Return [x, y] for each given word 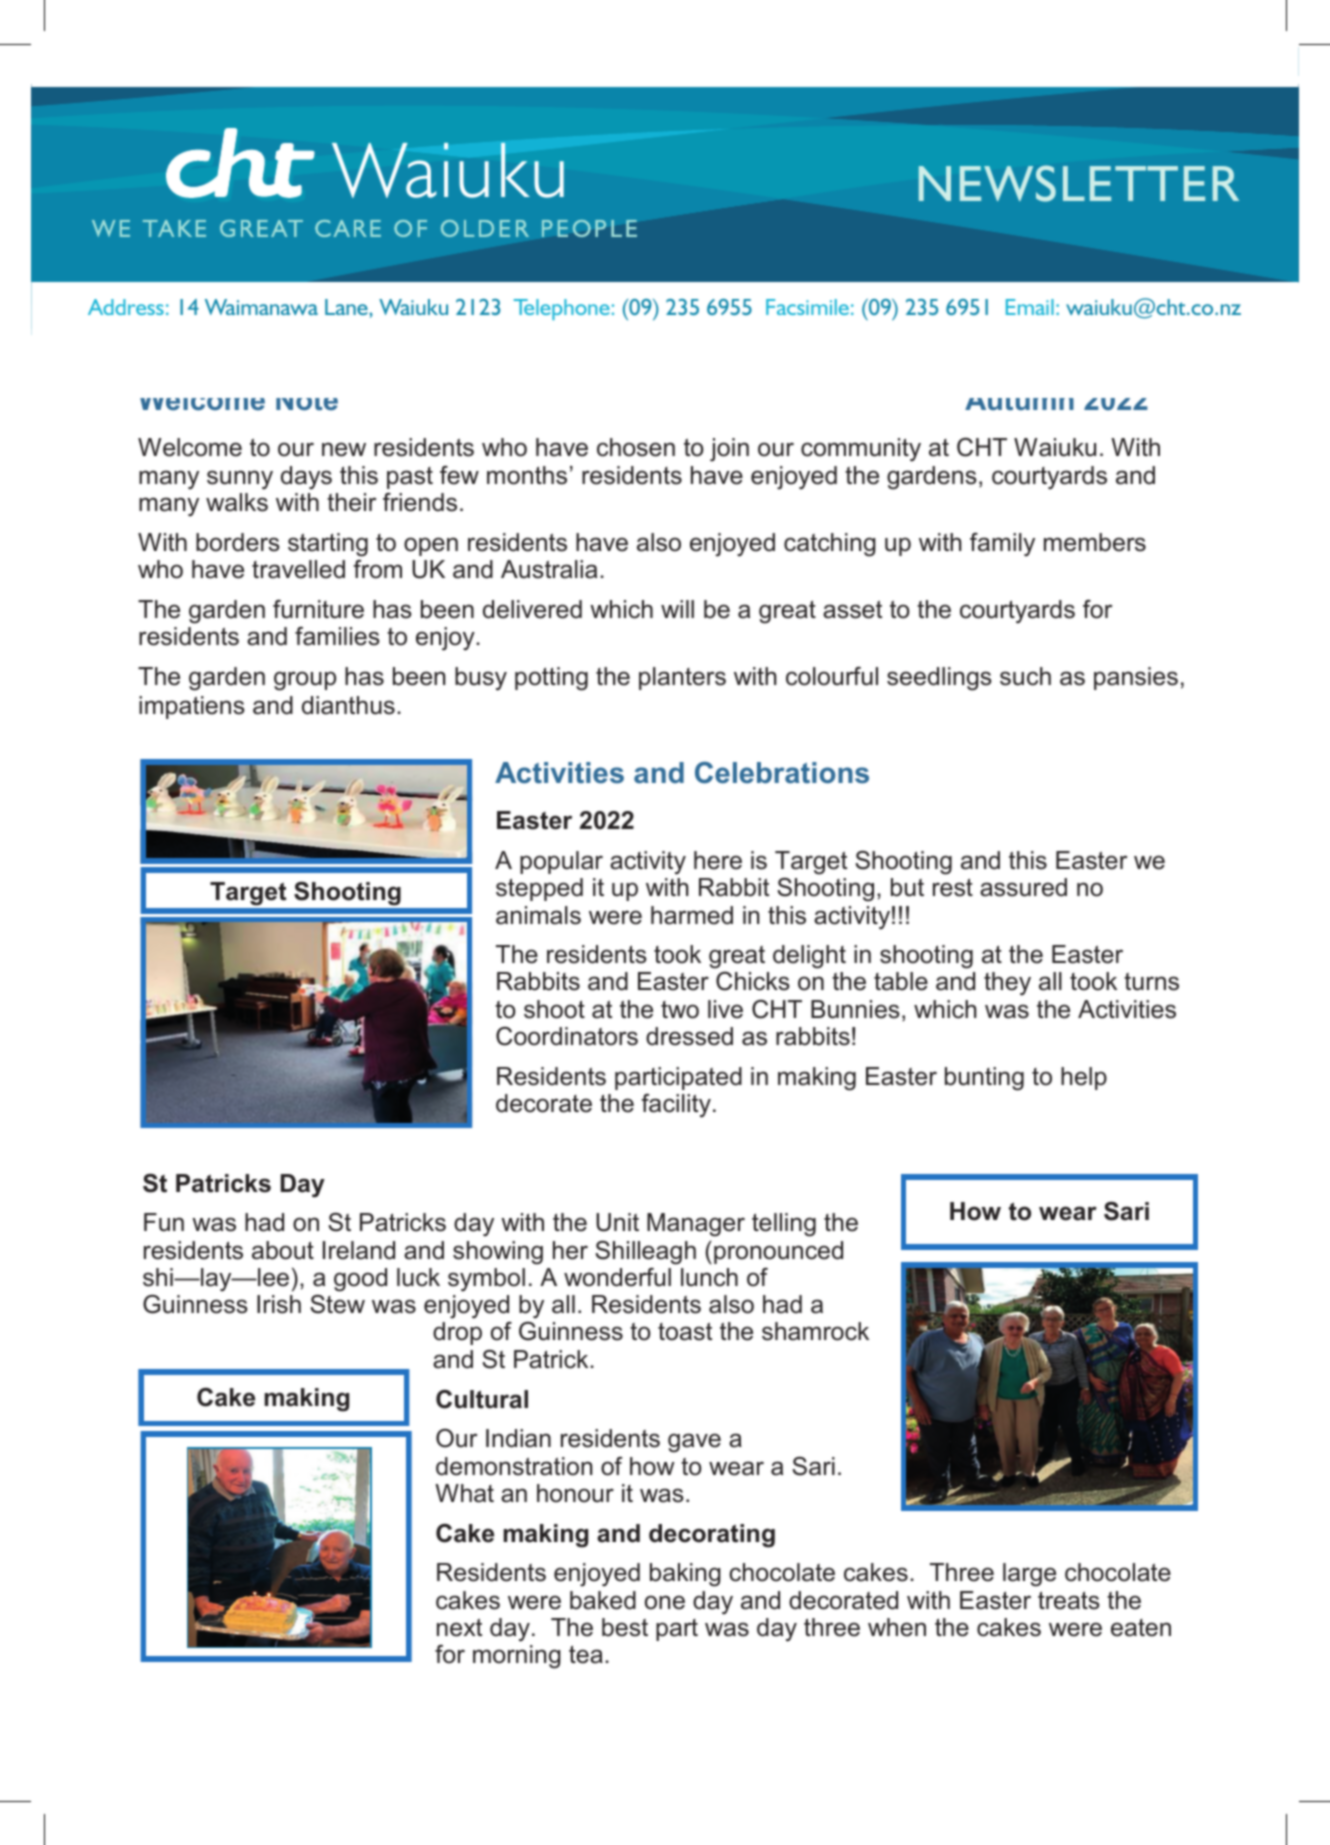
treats [1069, 1600]
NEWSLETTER [1079, 183]
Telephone [562, 309]
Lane [347, 307]
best [625, 1627]
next [459, 1627]
